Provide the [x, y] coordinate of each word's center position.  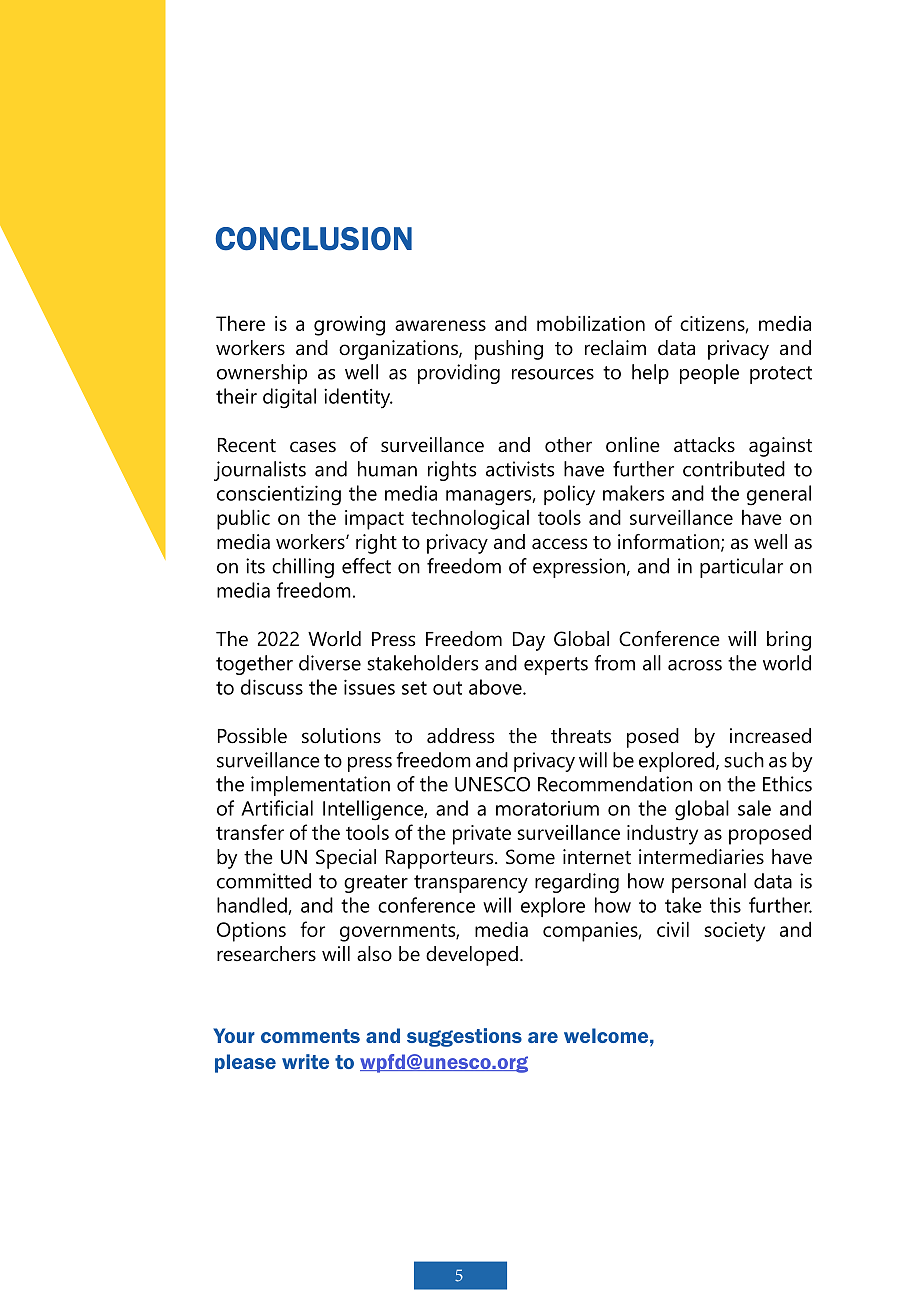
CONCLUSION [314, 239]
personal [709, 883]
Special [346, 859]
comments [310, 1036]
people [709, 374]
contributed [734, 469]
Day [529, 641]
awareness [440, 325]
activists [520, 469]
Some [530, 857]
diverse [330, 663]
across [695, 665]
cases [313, 447]
